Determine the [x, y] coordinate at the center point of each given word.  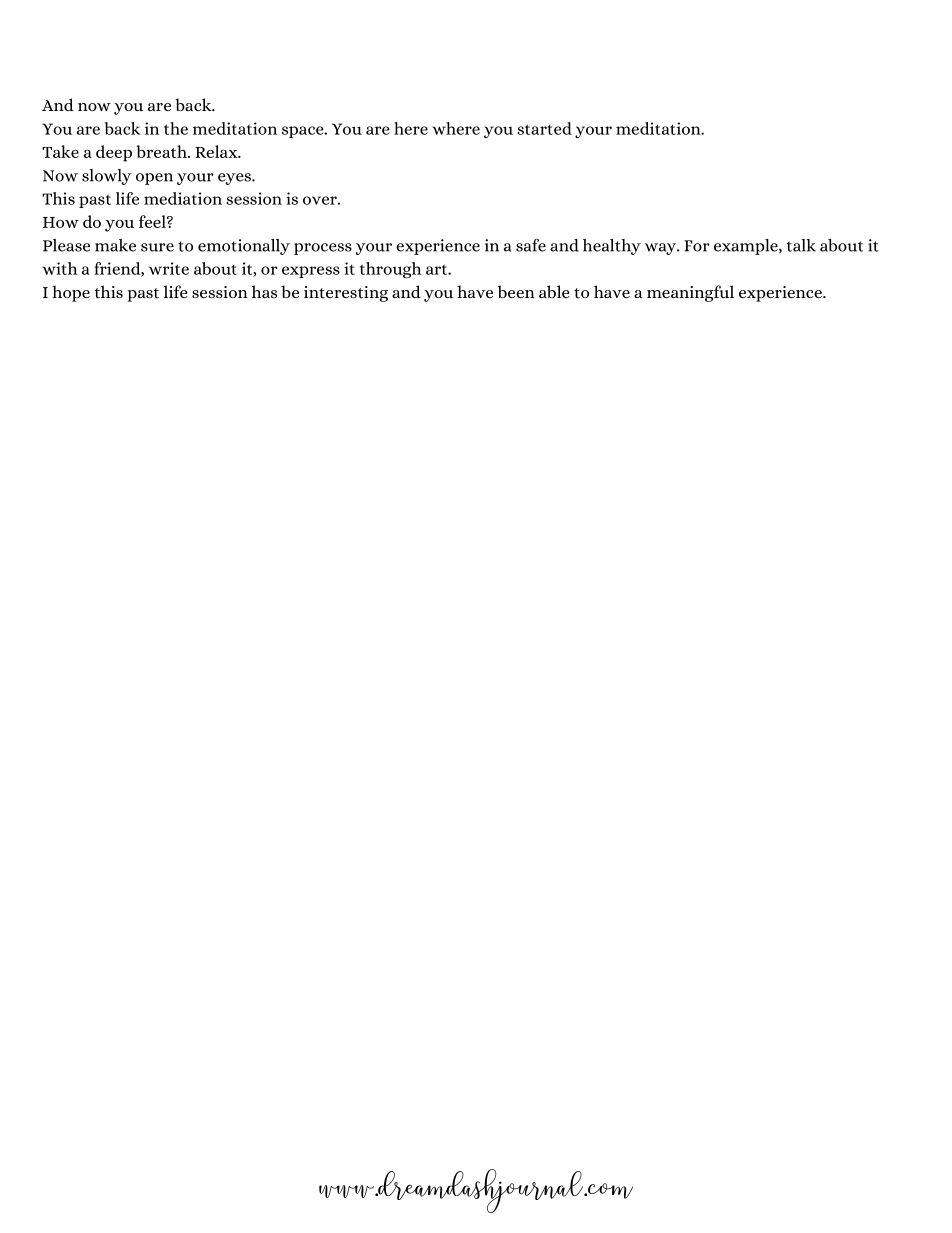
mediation [183, 198]
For [697, 246]
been [516, 291]
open [154, 179]
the [176, 128]
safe [531, 245]
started [544, 128]
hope [71, 293]
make [115, 245]
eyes [235, 179]
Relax [217, 151]
